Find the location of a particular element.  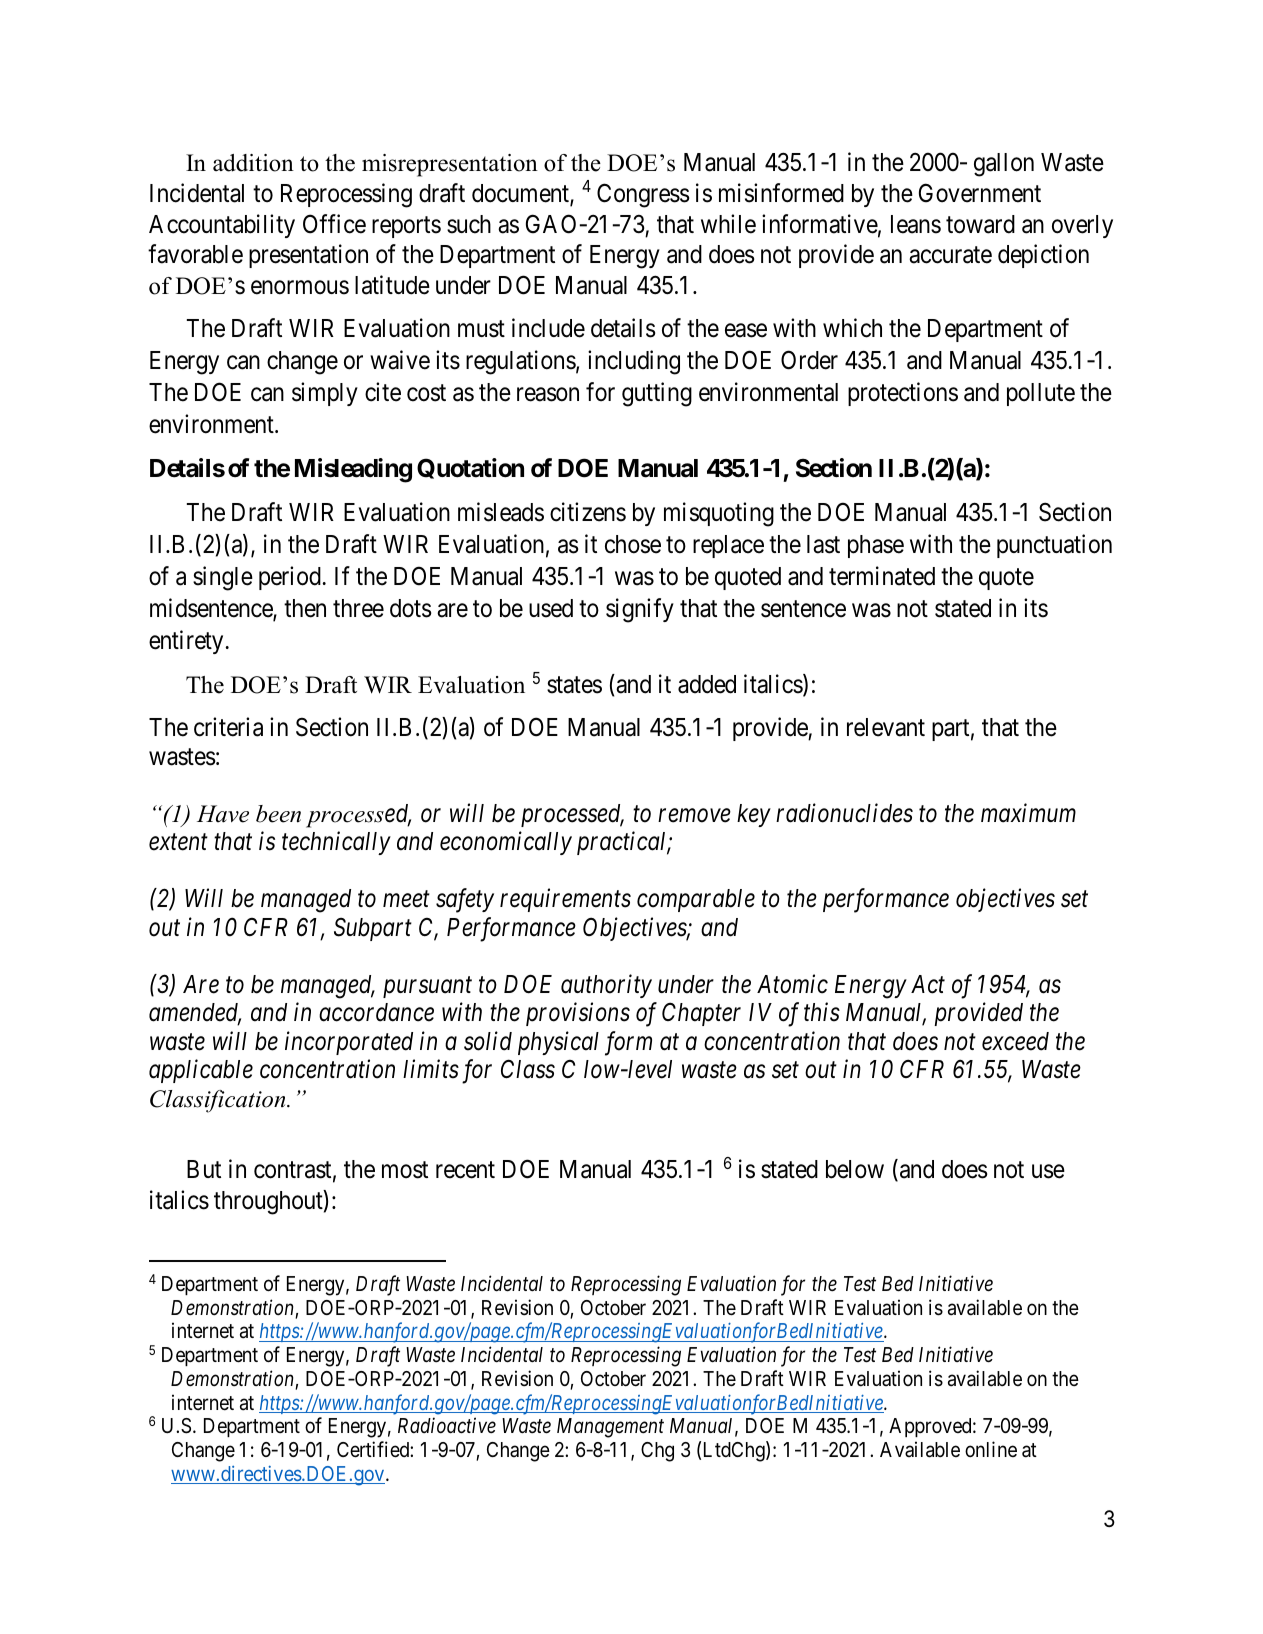

Radioactive is located at coordinates (447, 1425).
